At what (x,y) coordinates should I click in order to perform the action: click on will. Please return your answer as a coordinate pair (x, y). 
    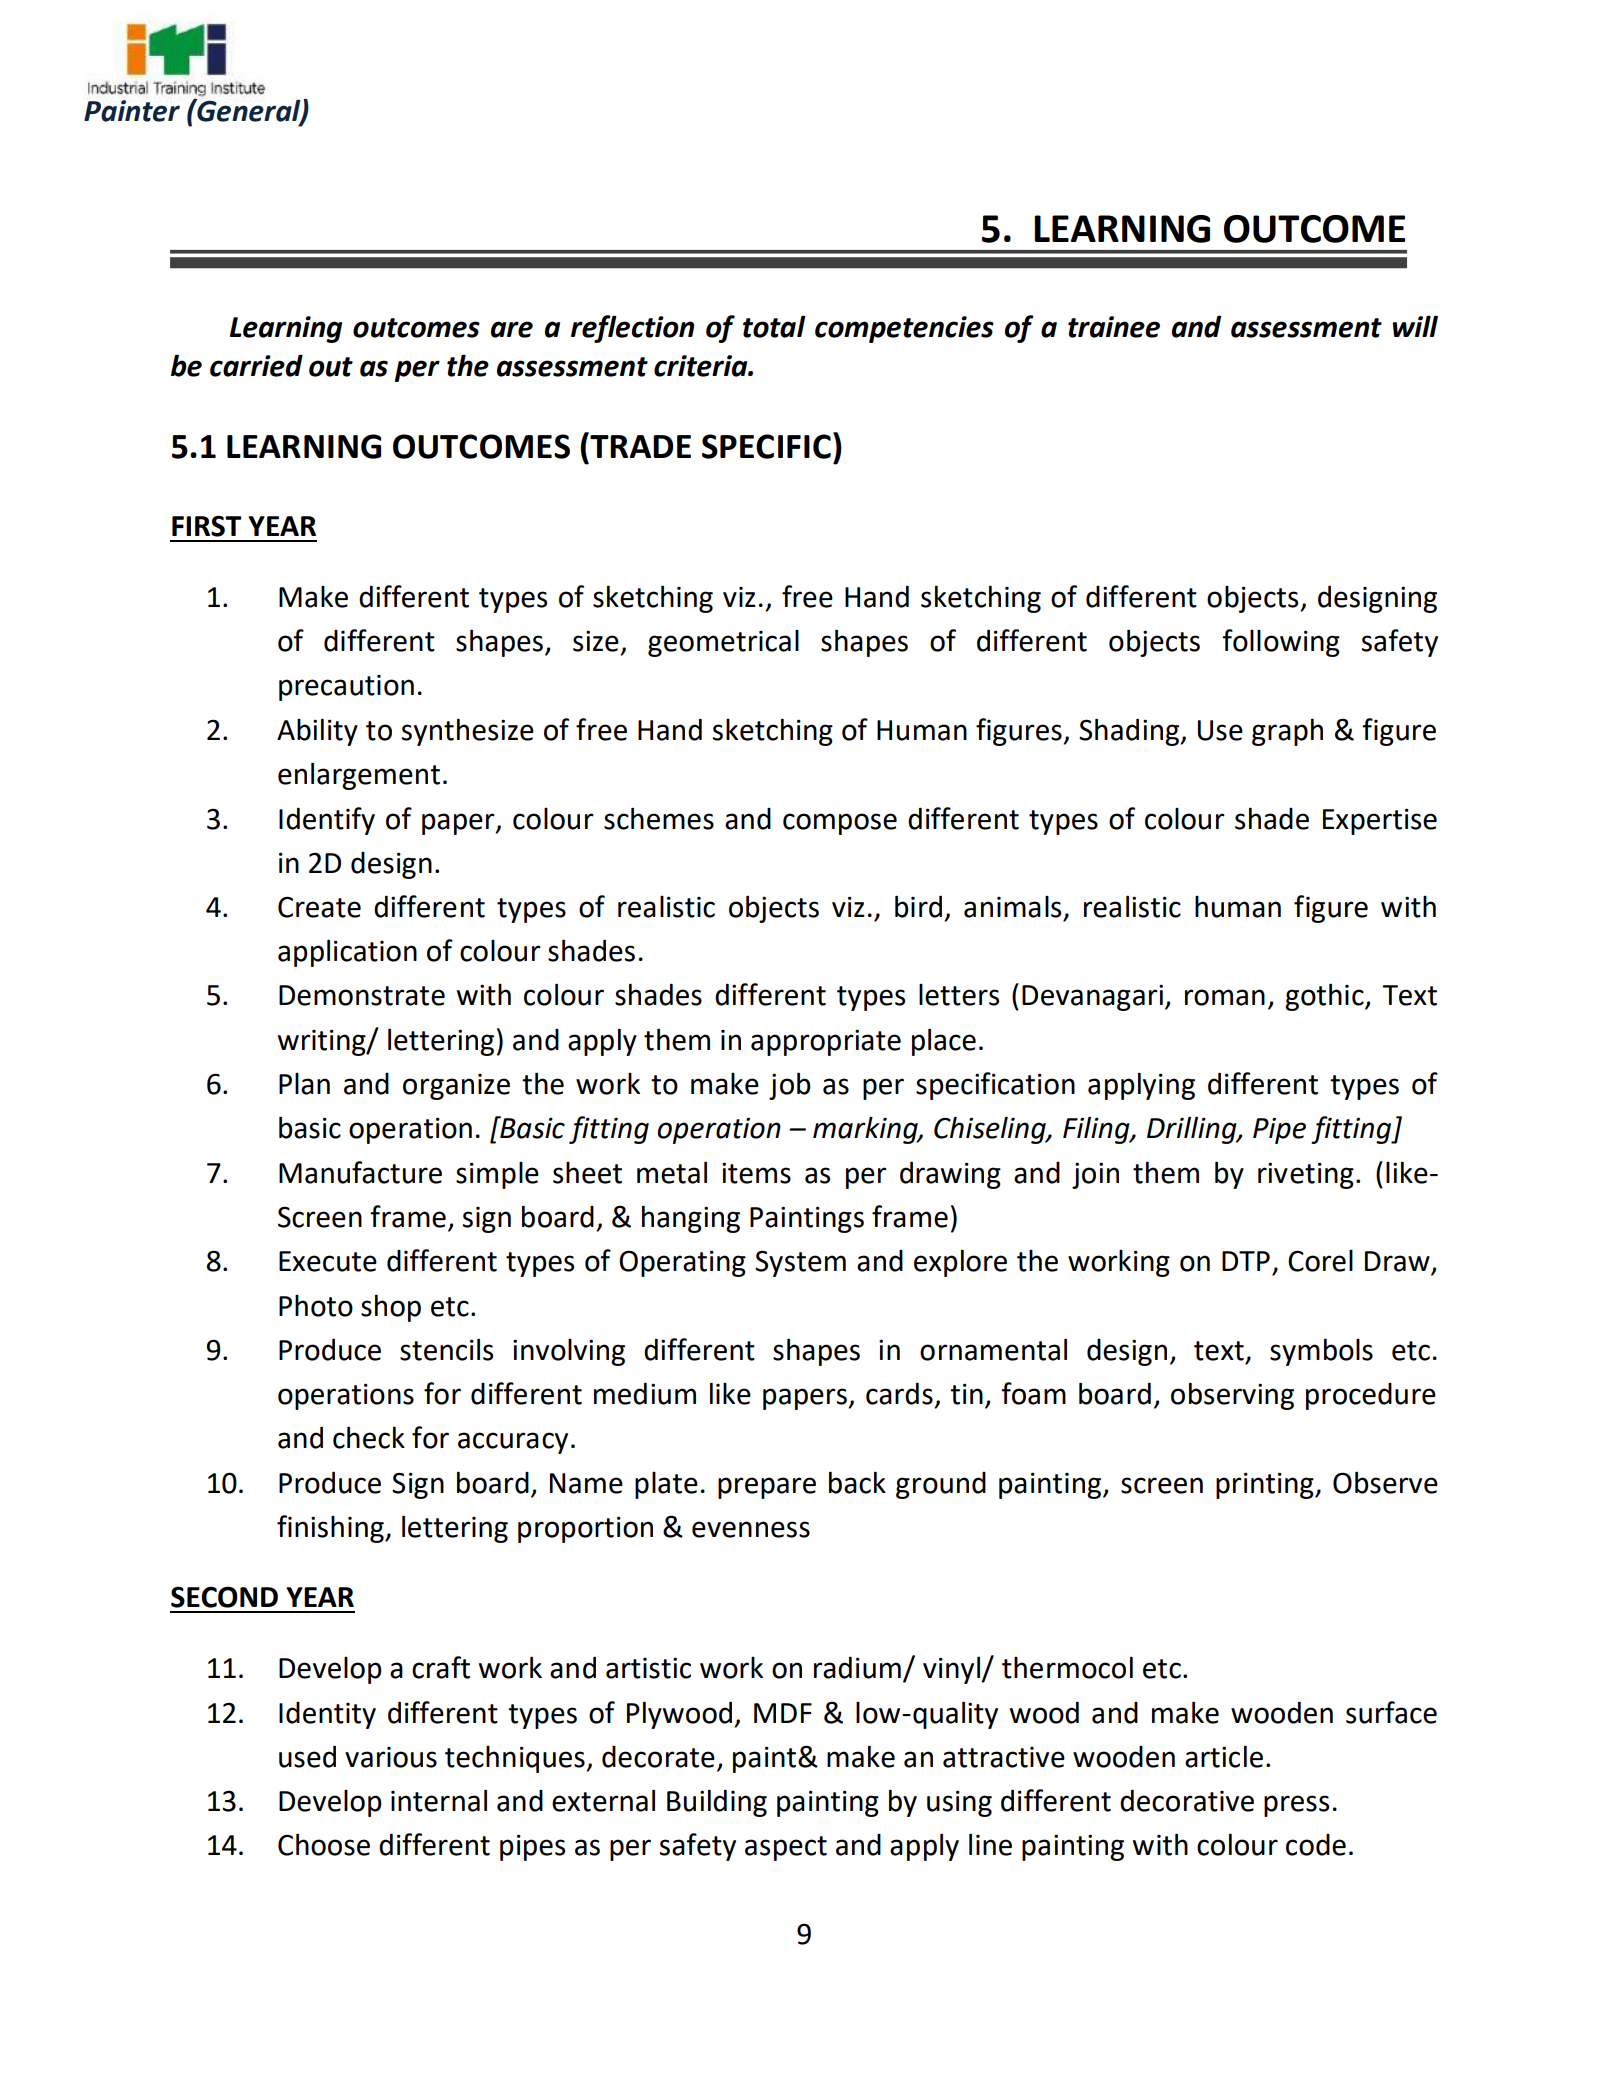
    Looking at the image, I should click on (1415, 326).
